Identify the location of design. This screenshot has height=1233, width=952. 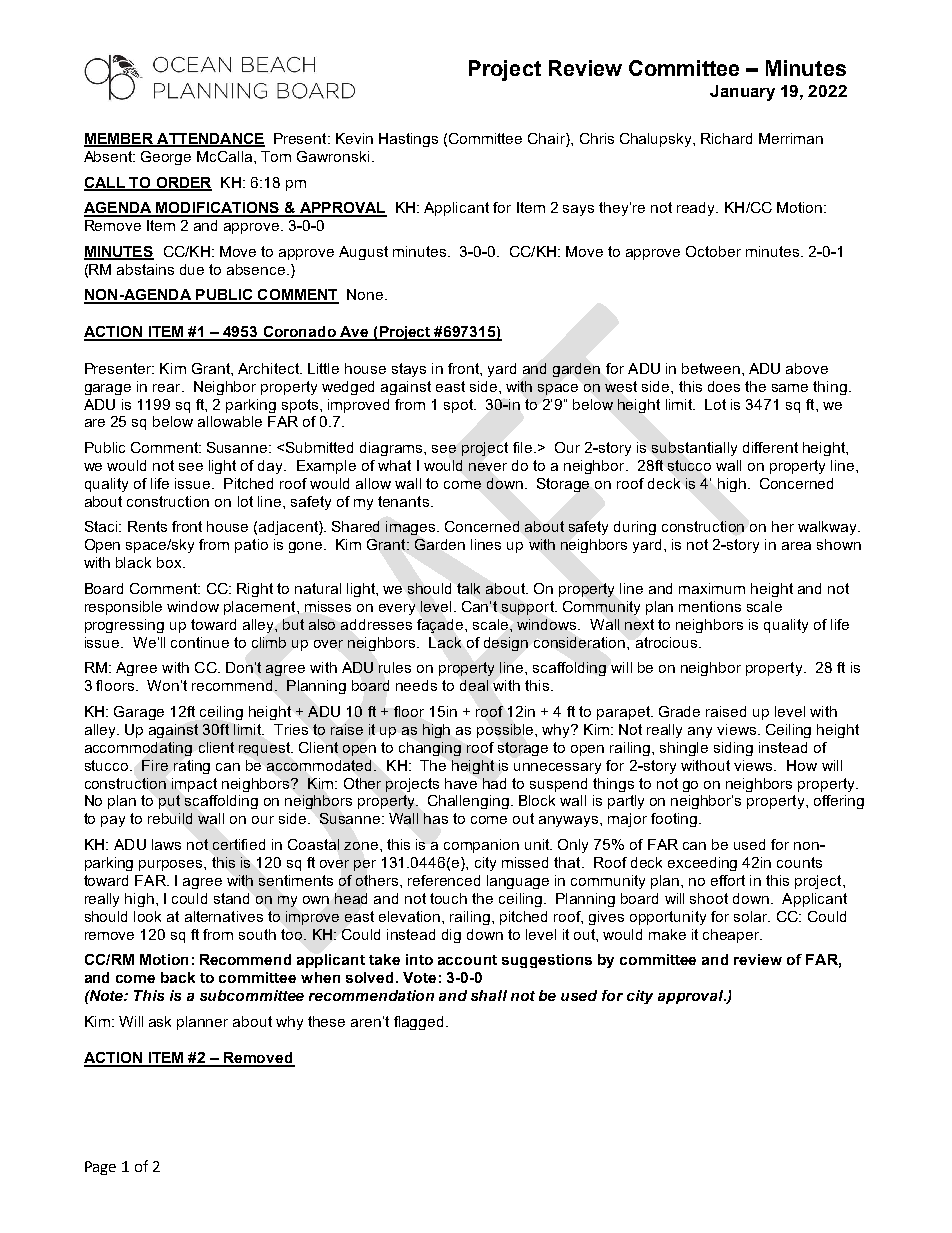
(506, 644).
